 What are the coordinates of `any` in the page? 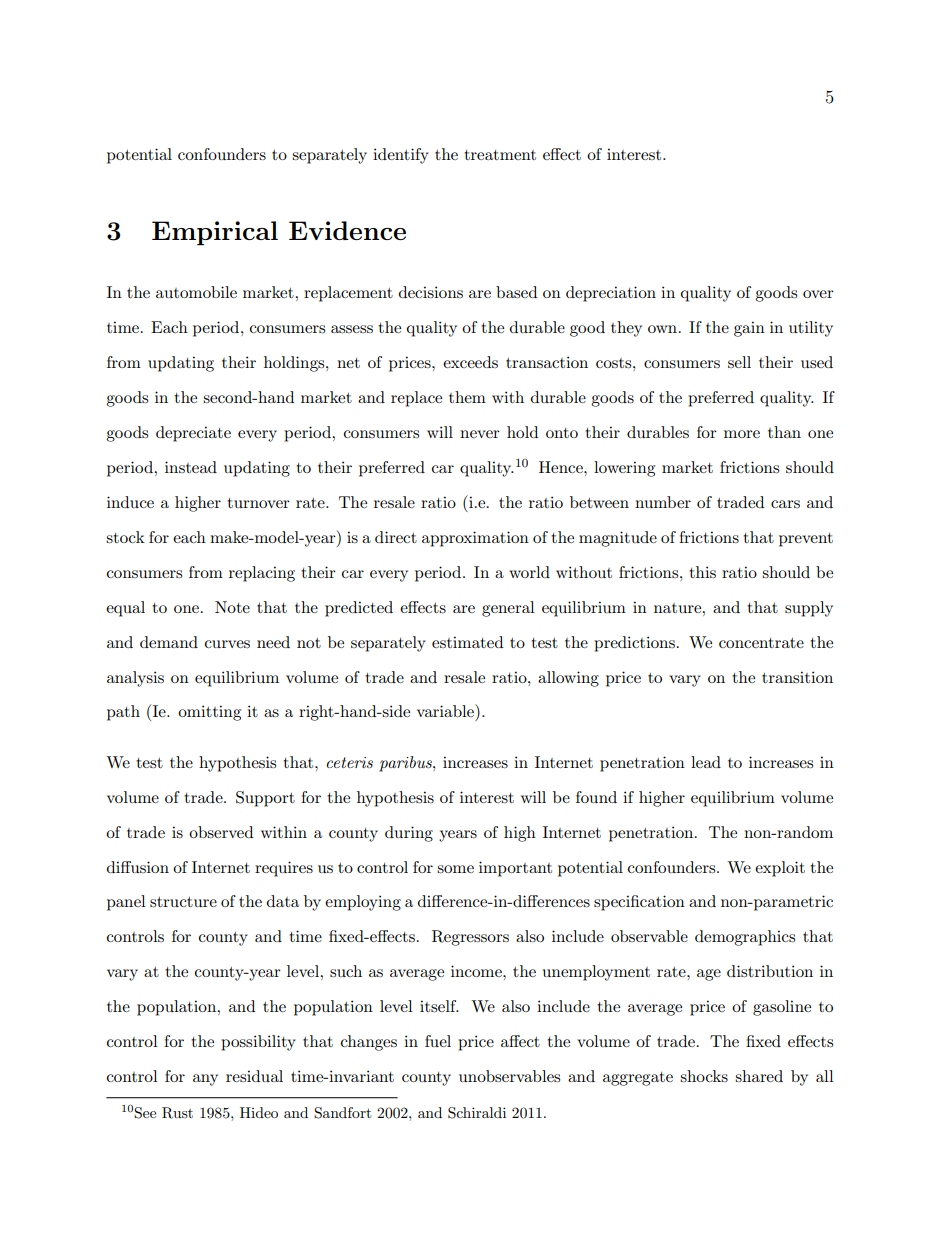 It's located at (205, 1080).
